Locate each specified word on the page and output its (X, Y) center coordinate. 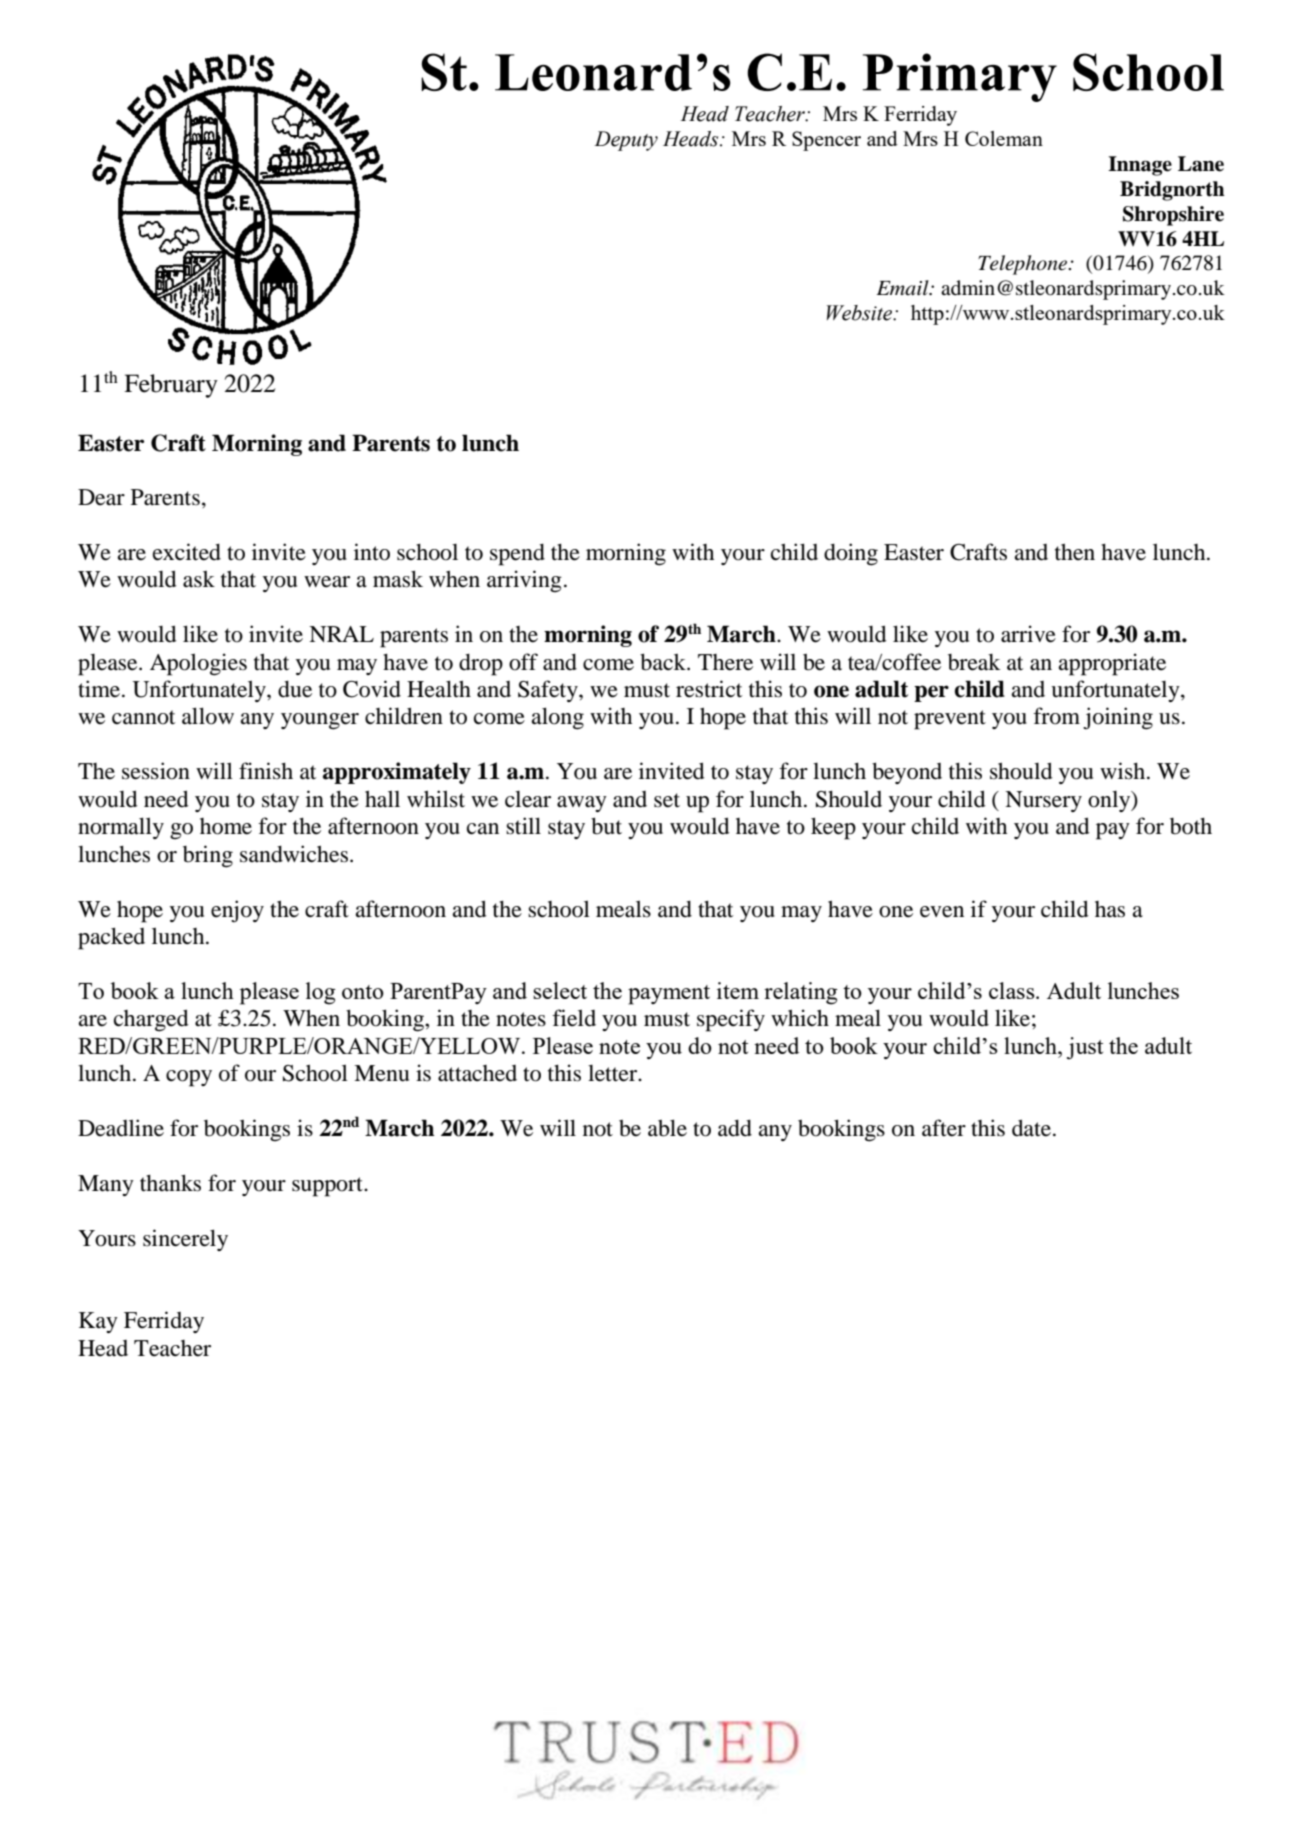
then (1075, 552)
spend (517, 555)
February (171, 386)
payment (669, 995)
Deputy (626, 141)
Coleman (1004, 138)
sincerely (185, 1240)
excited (187, 552)
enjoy (237, 911)
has (1110, 909)
